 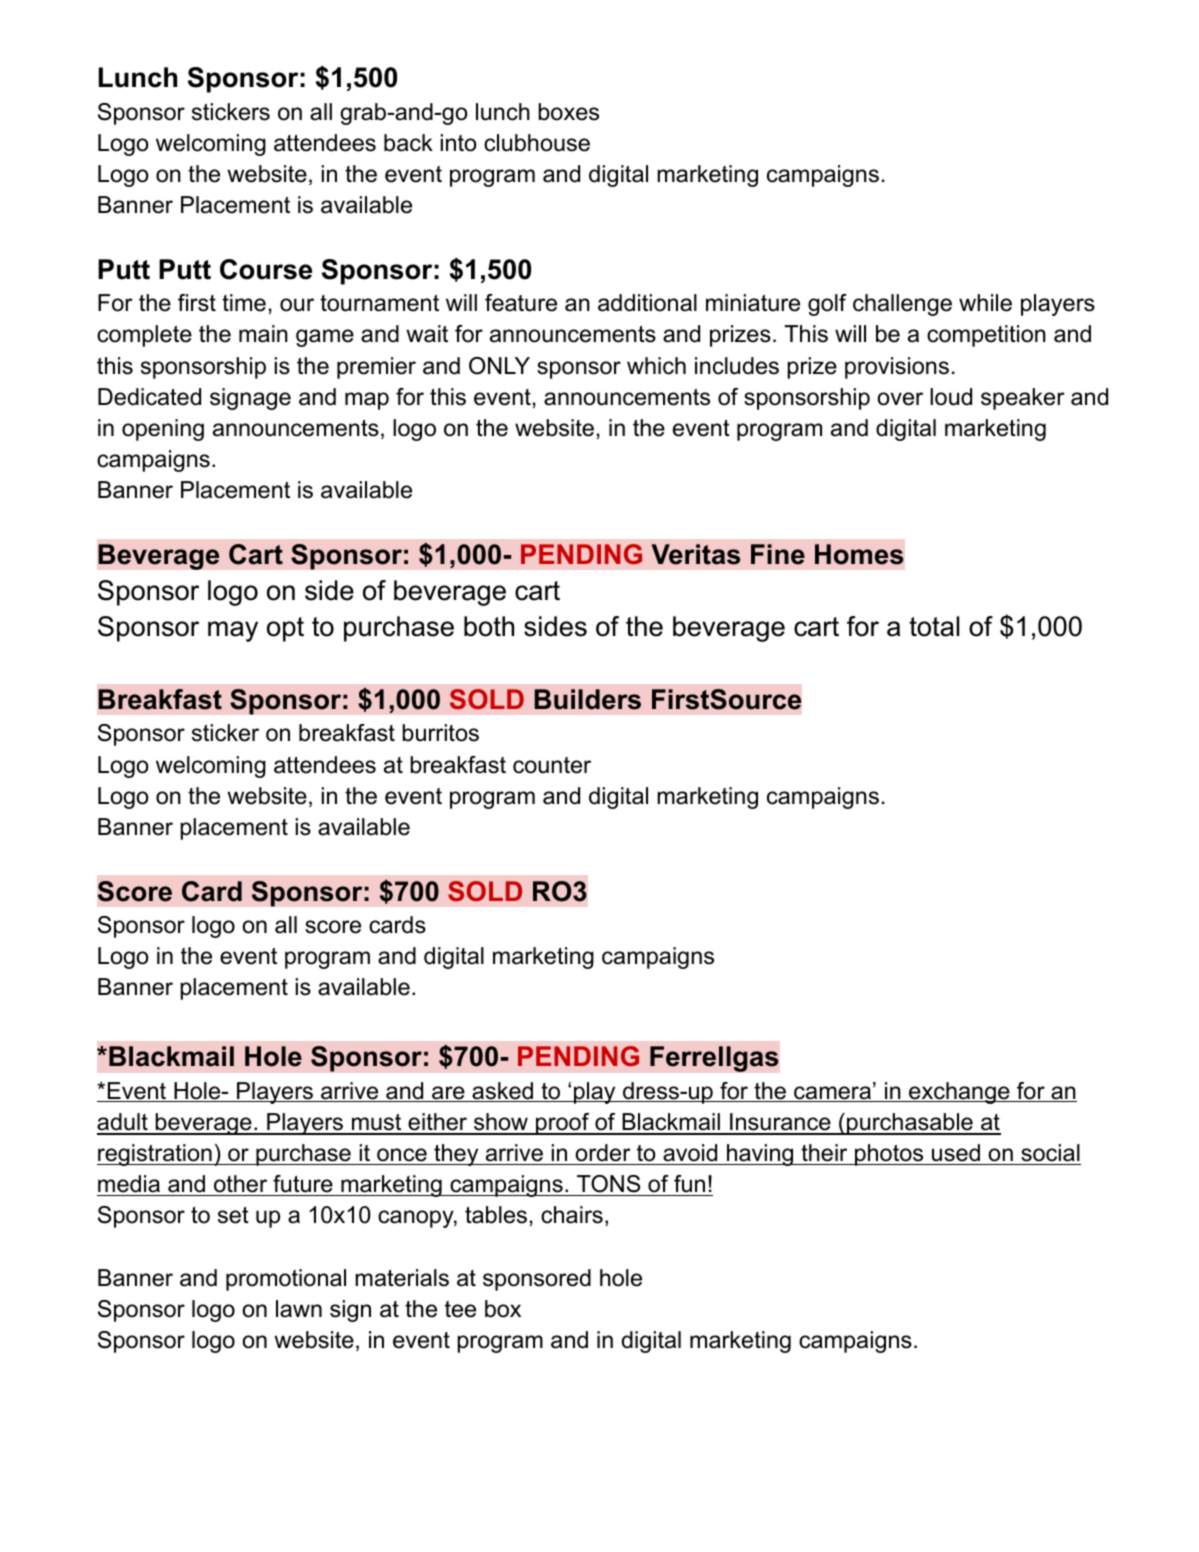 What do you see at coordinates (233, 631) in the screenshot?
I see `may` at bounding box center [233, 631].
